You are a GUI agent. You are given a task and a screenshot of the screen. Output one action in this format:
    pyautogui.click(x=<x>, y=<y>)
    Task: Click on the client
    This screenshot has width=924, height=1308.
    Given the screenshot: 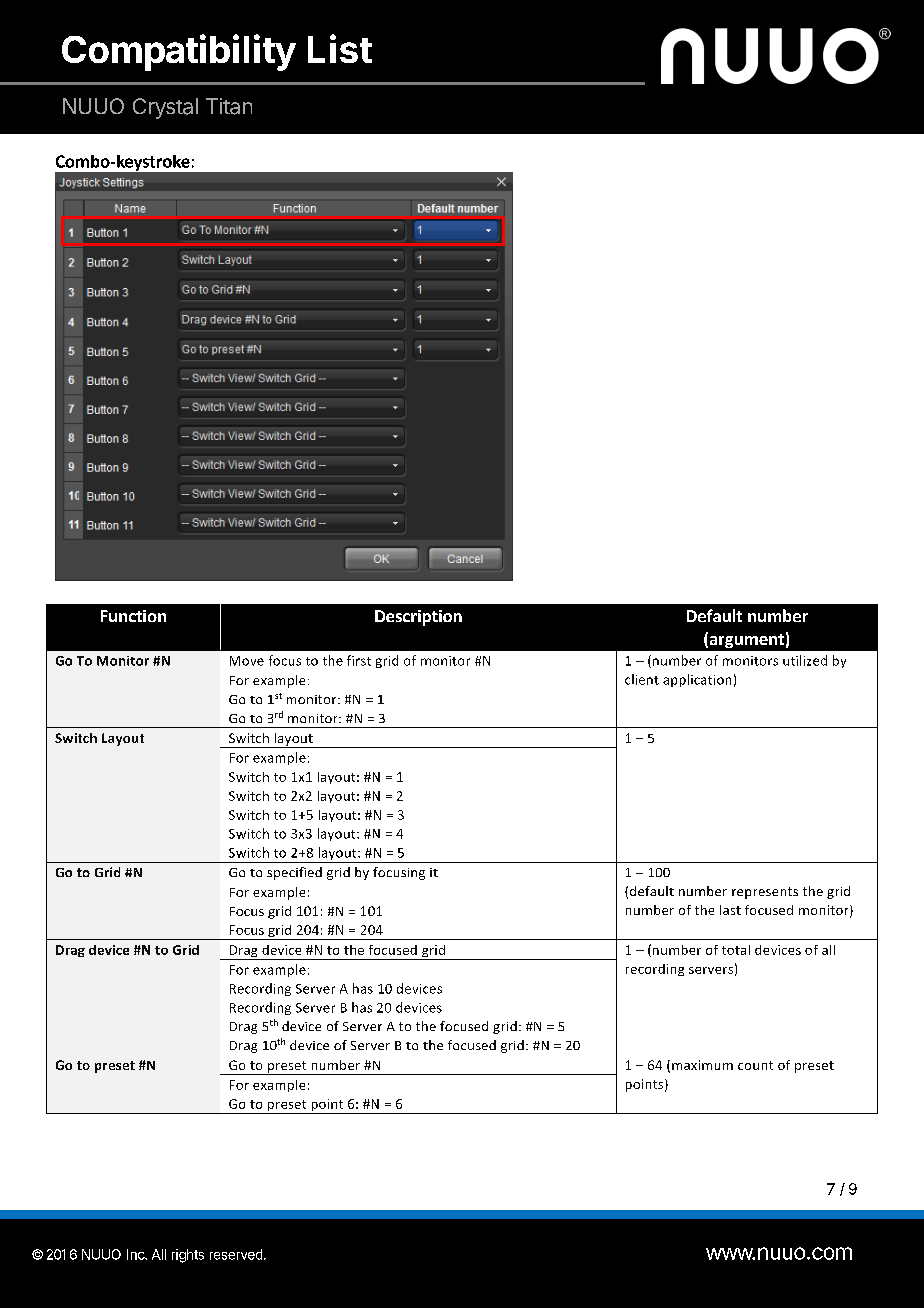 What is the action you would take?
    pyautogui.click(x=642, y=679)
